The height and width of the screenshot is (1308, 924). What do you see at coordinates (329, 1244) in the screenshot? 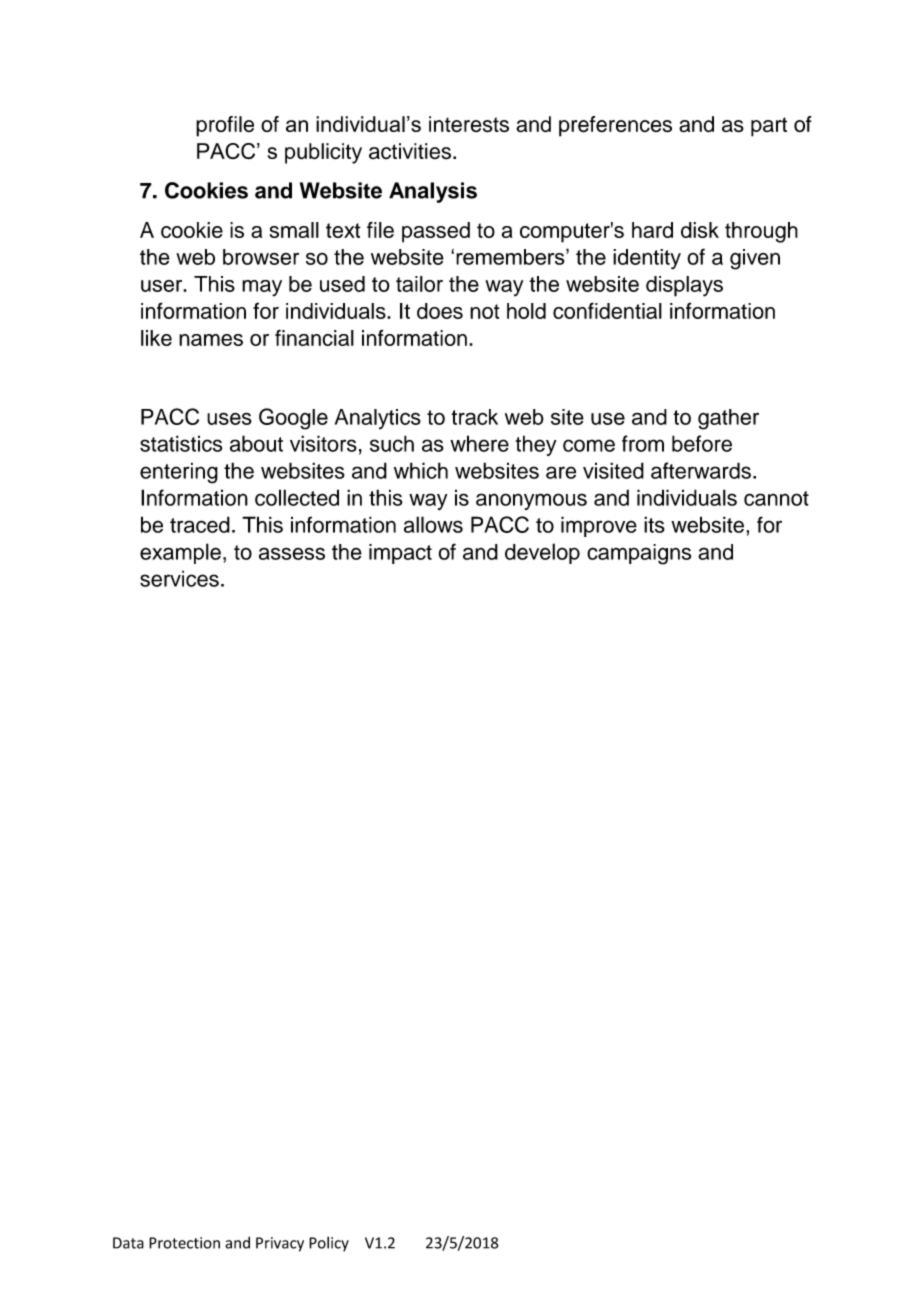
I see `Policy` at bounding box center [329, 1244].
